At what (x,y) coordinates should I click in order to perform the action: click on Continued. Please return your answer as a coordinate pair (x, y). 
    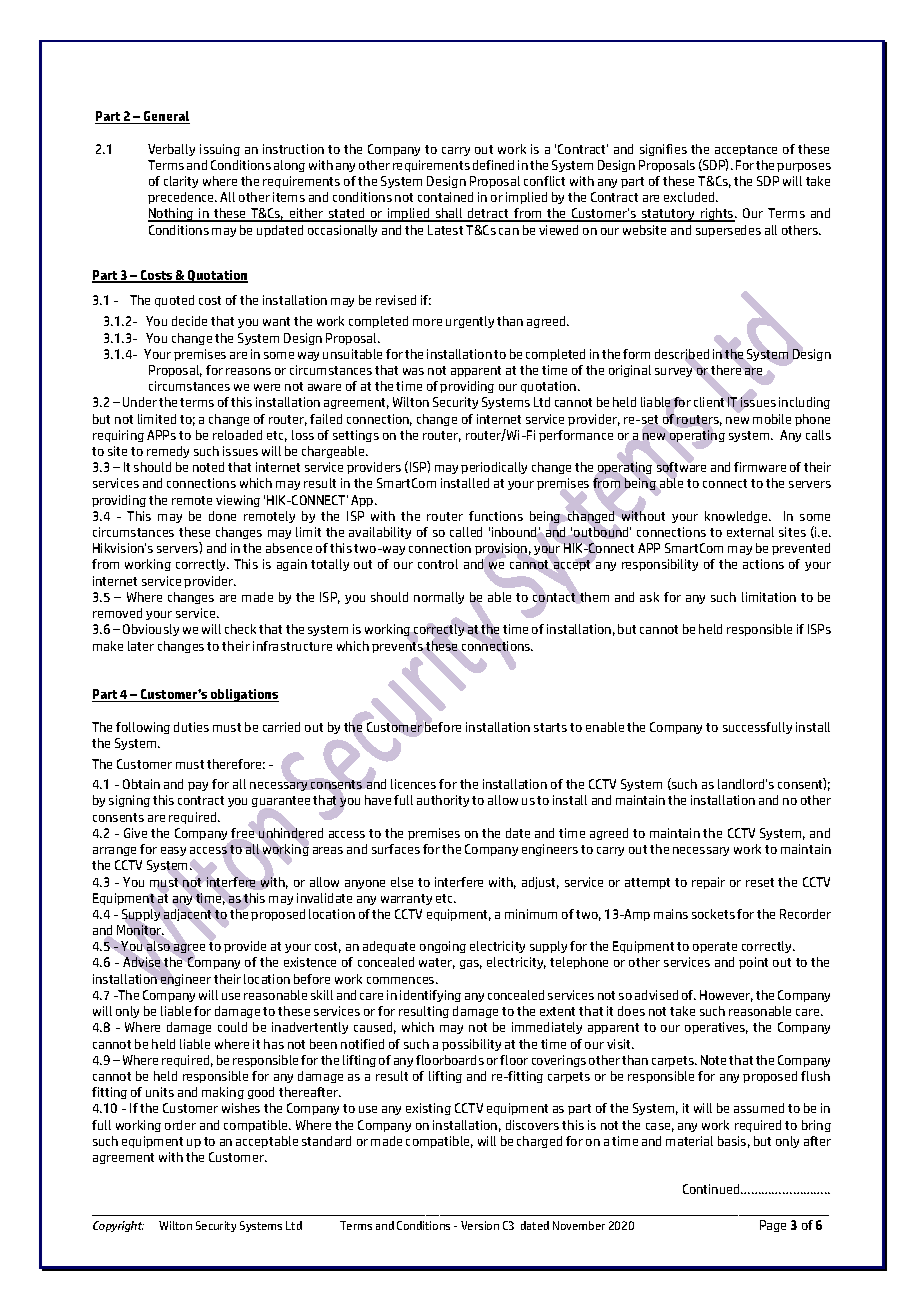
    Looking at the image, I should click on (712, 1189).
